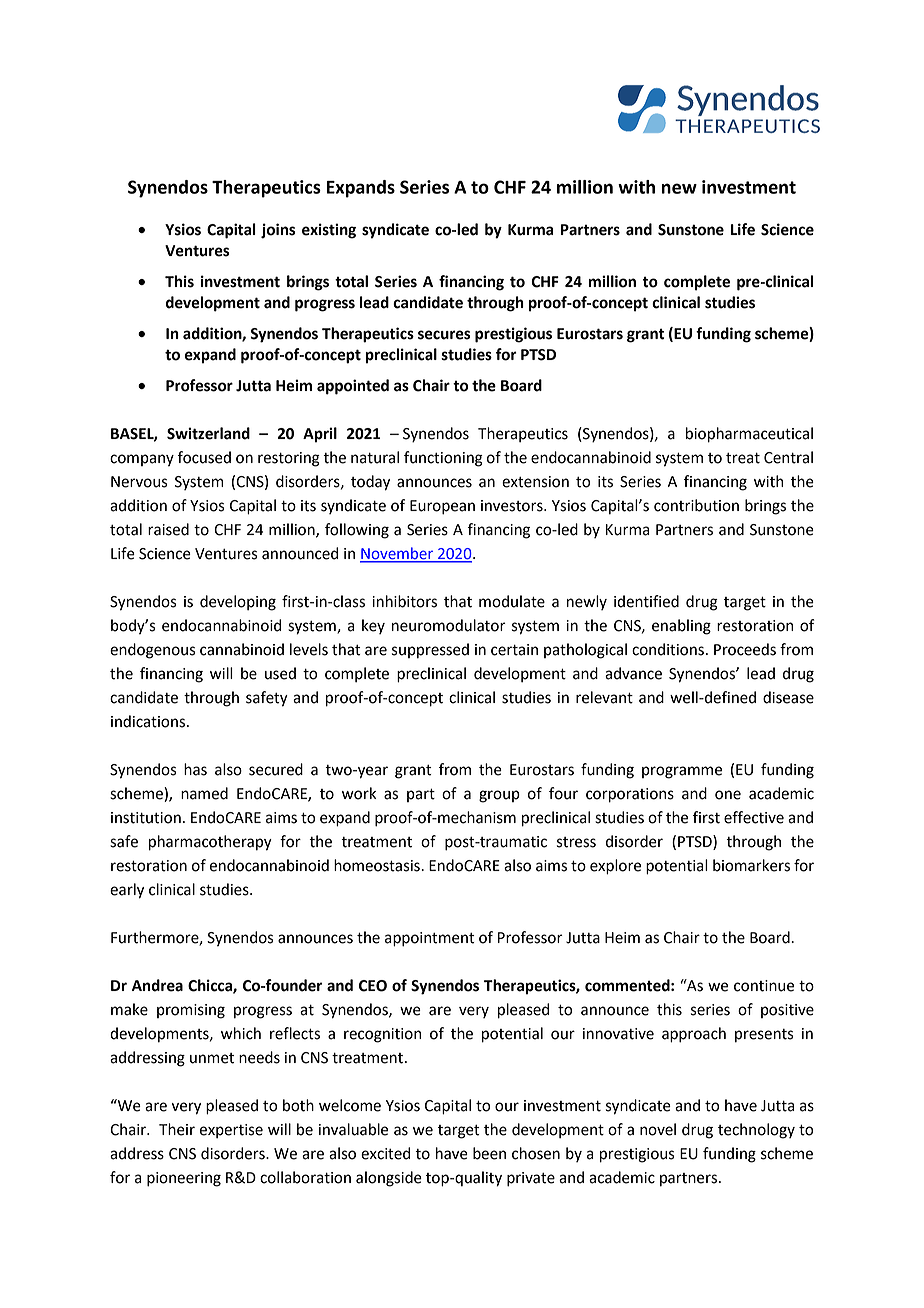 Image resolution: width=924 pixels, height=1308 pixels. I want to click on group, so click(499, 796).
